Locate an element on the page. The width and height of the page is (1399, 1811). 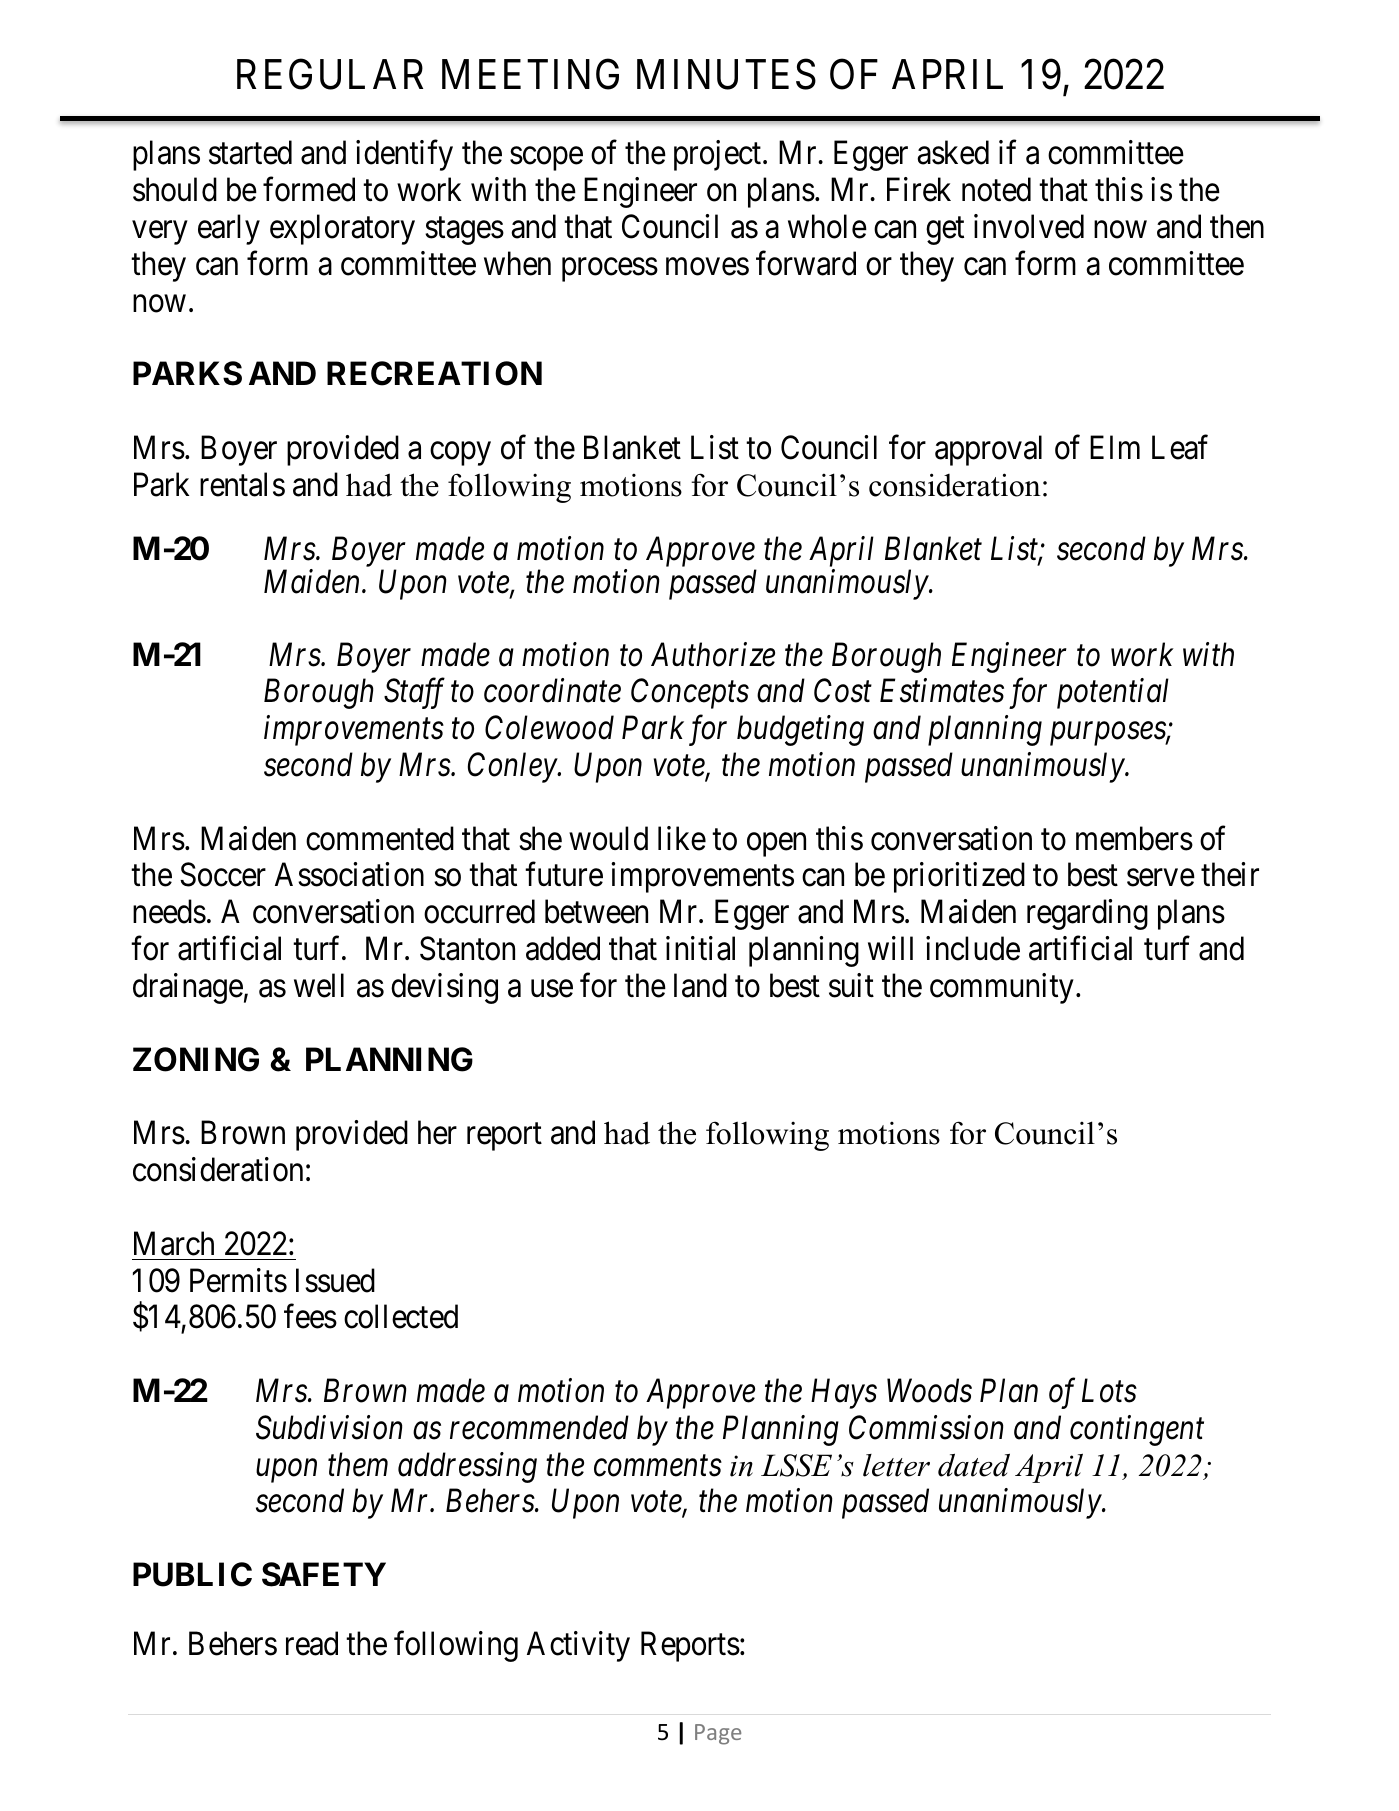
started is located at coordinates (250, 153).
